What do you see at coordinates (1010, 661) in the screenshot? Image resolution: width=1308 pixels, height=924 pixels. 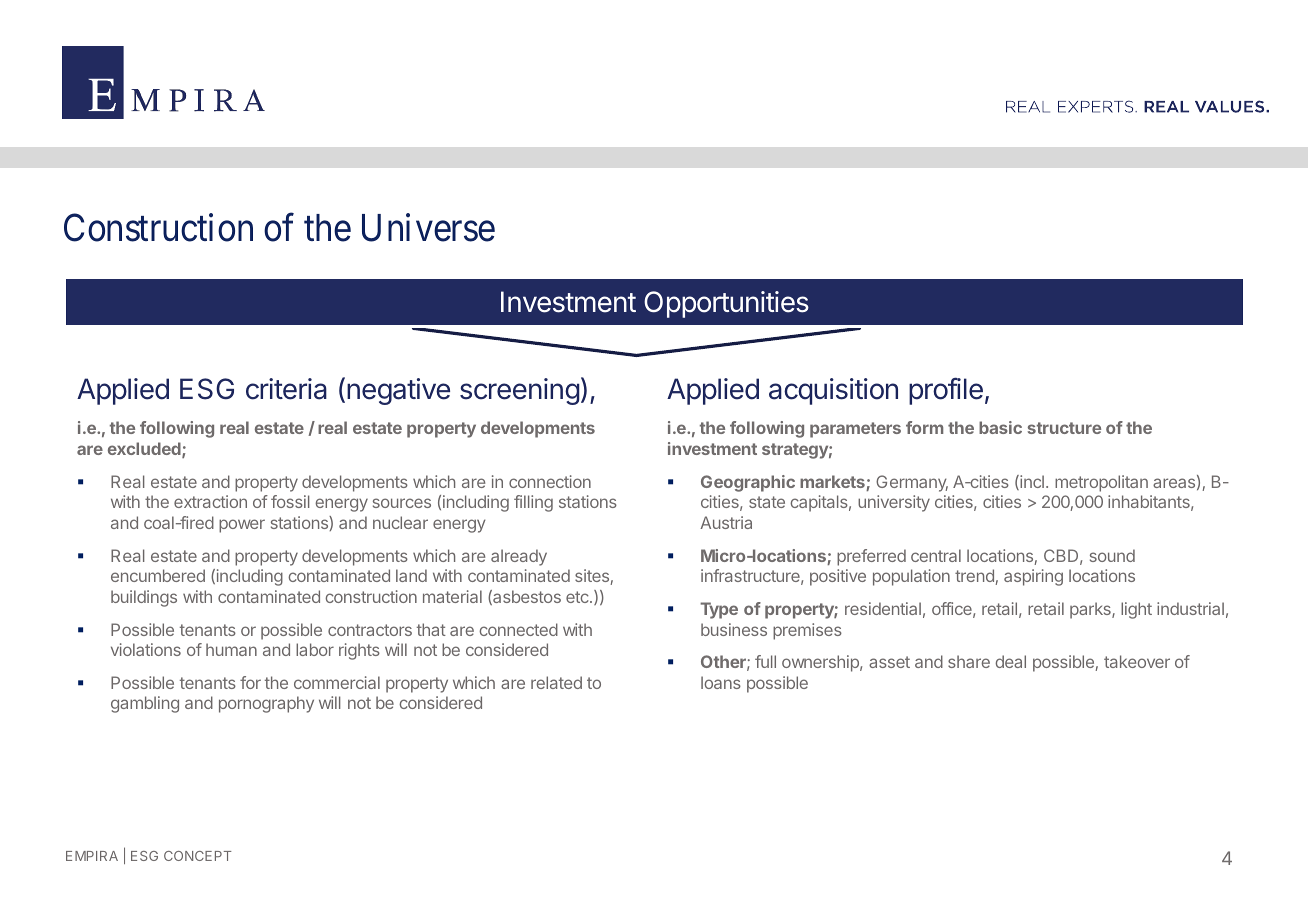 I see `deal` at bounding box center [1010, 661].
